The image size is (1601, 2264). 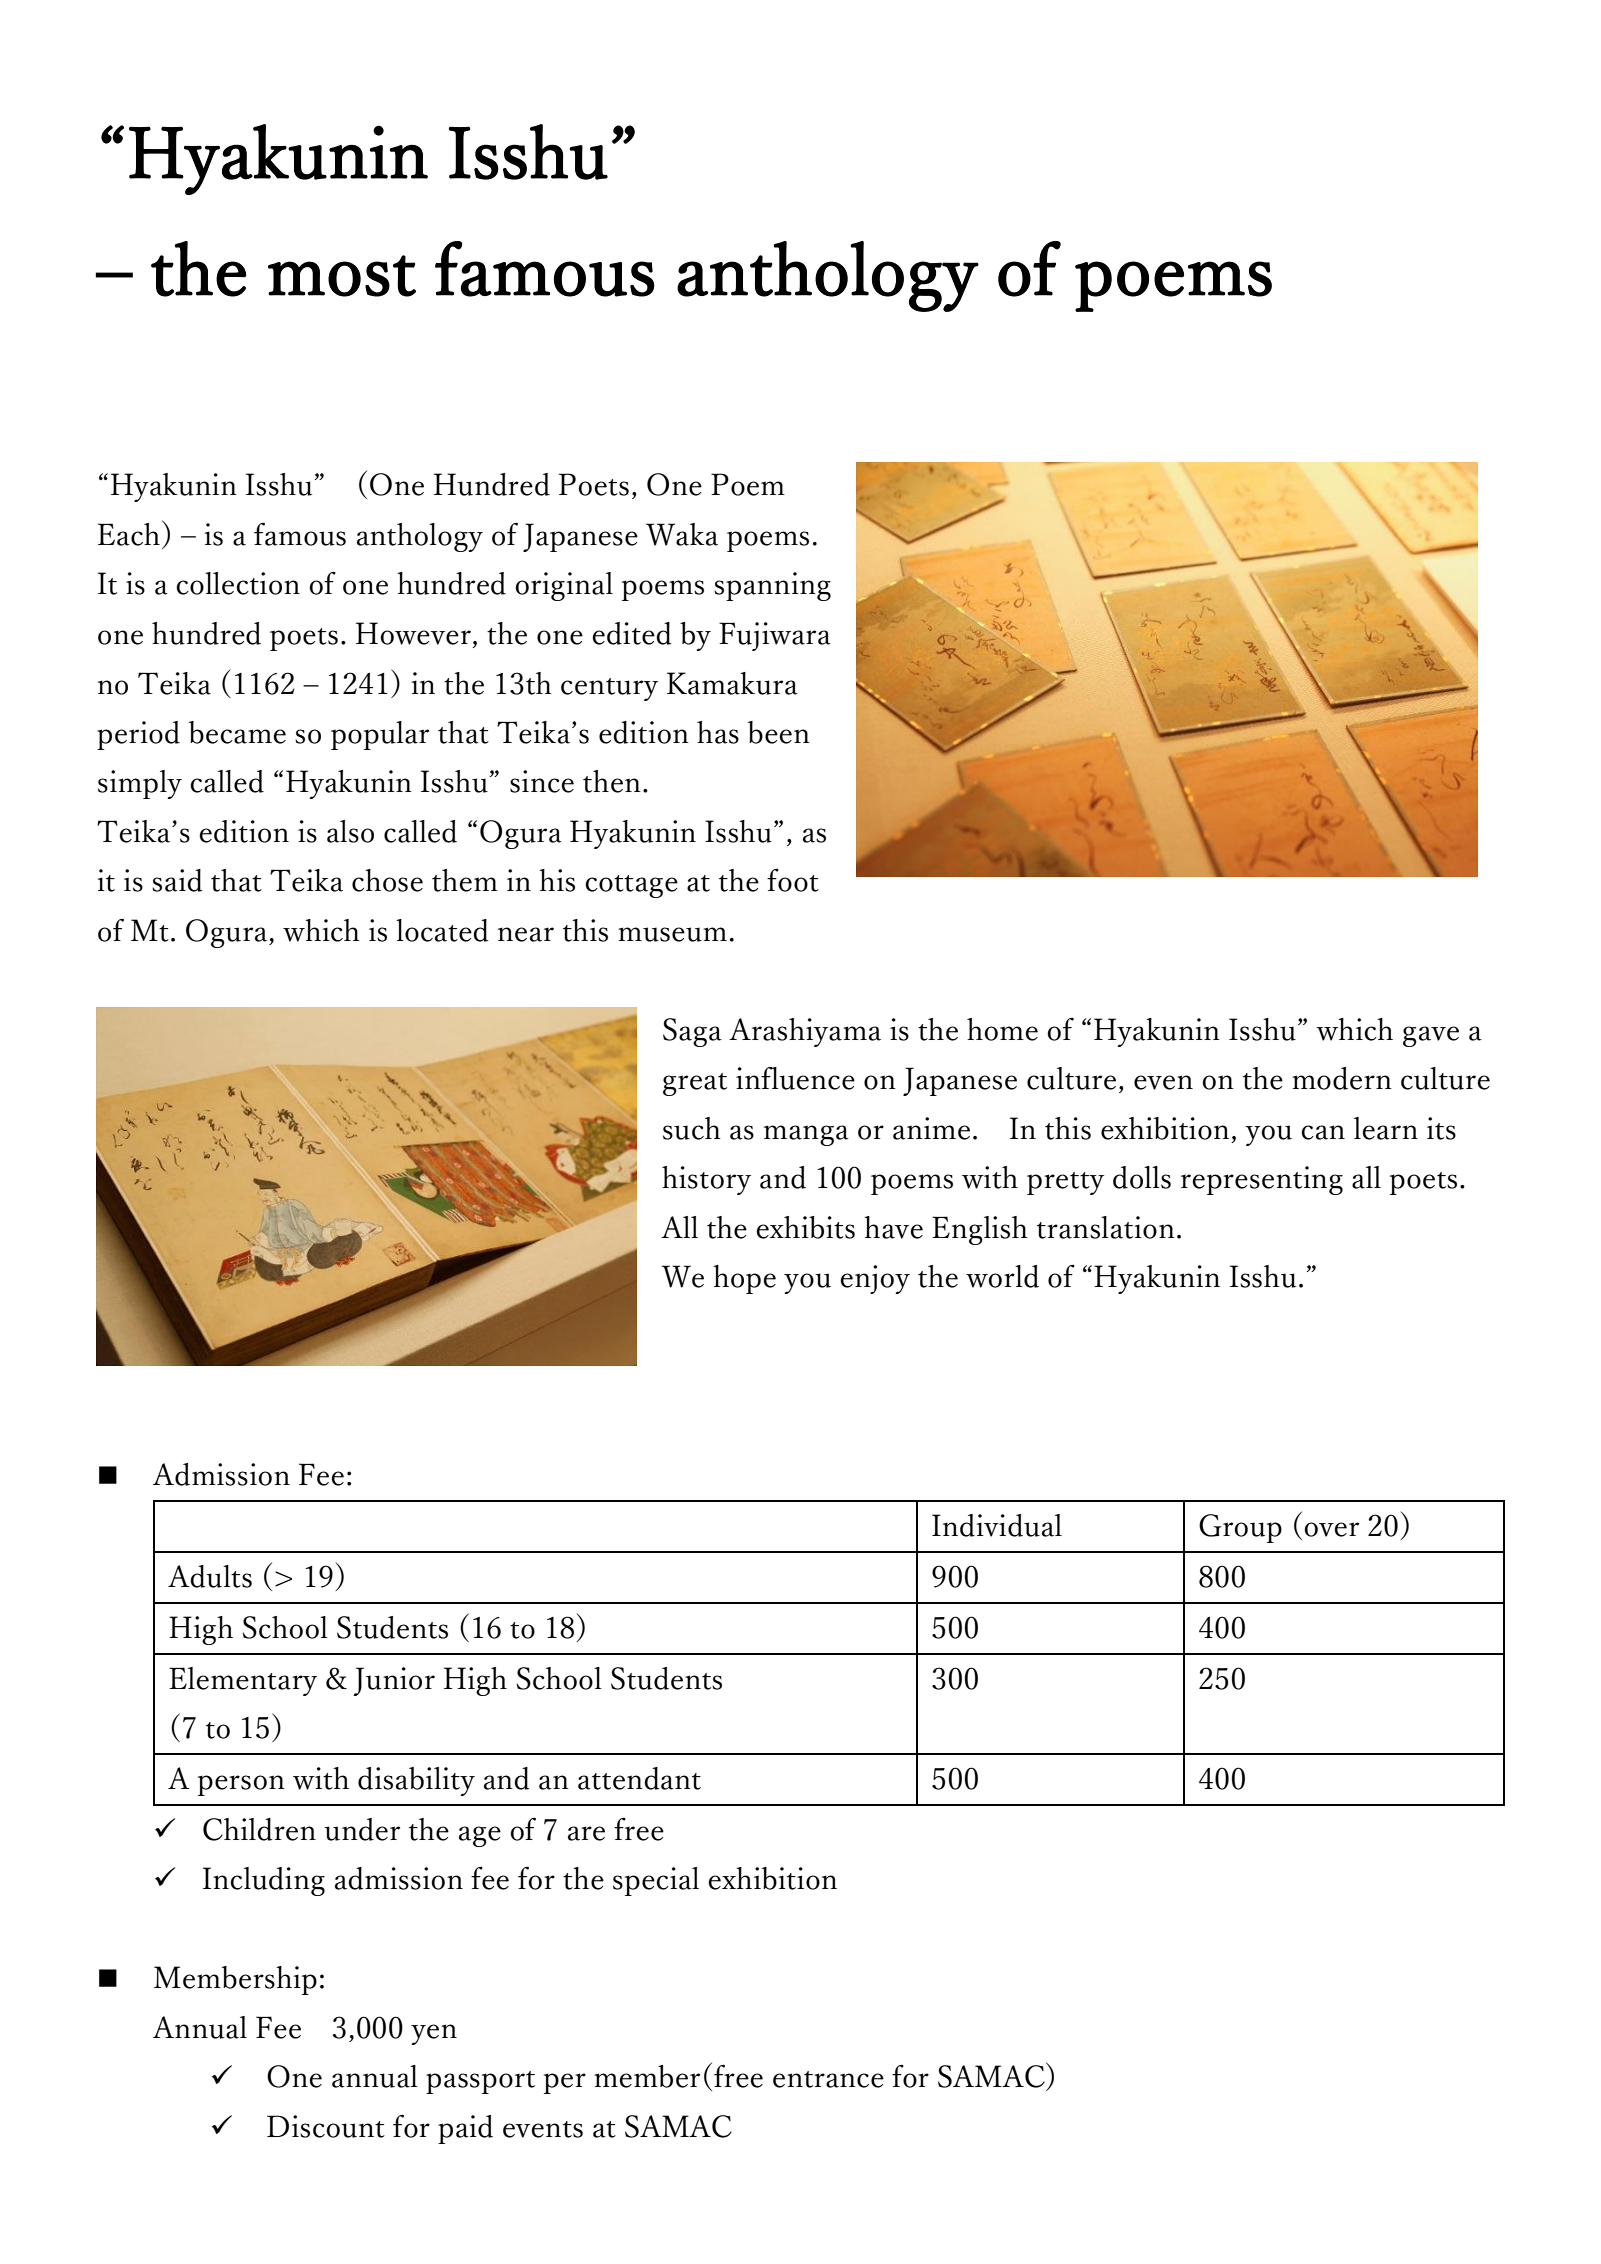 I want to click on most, so click(x=342, y=276).
